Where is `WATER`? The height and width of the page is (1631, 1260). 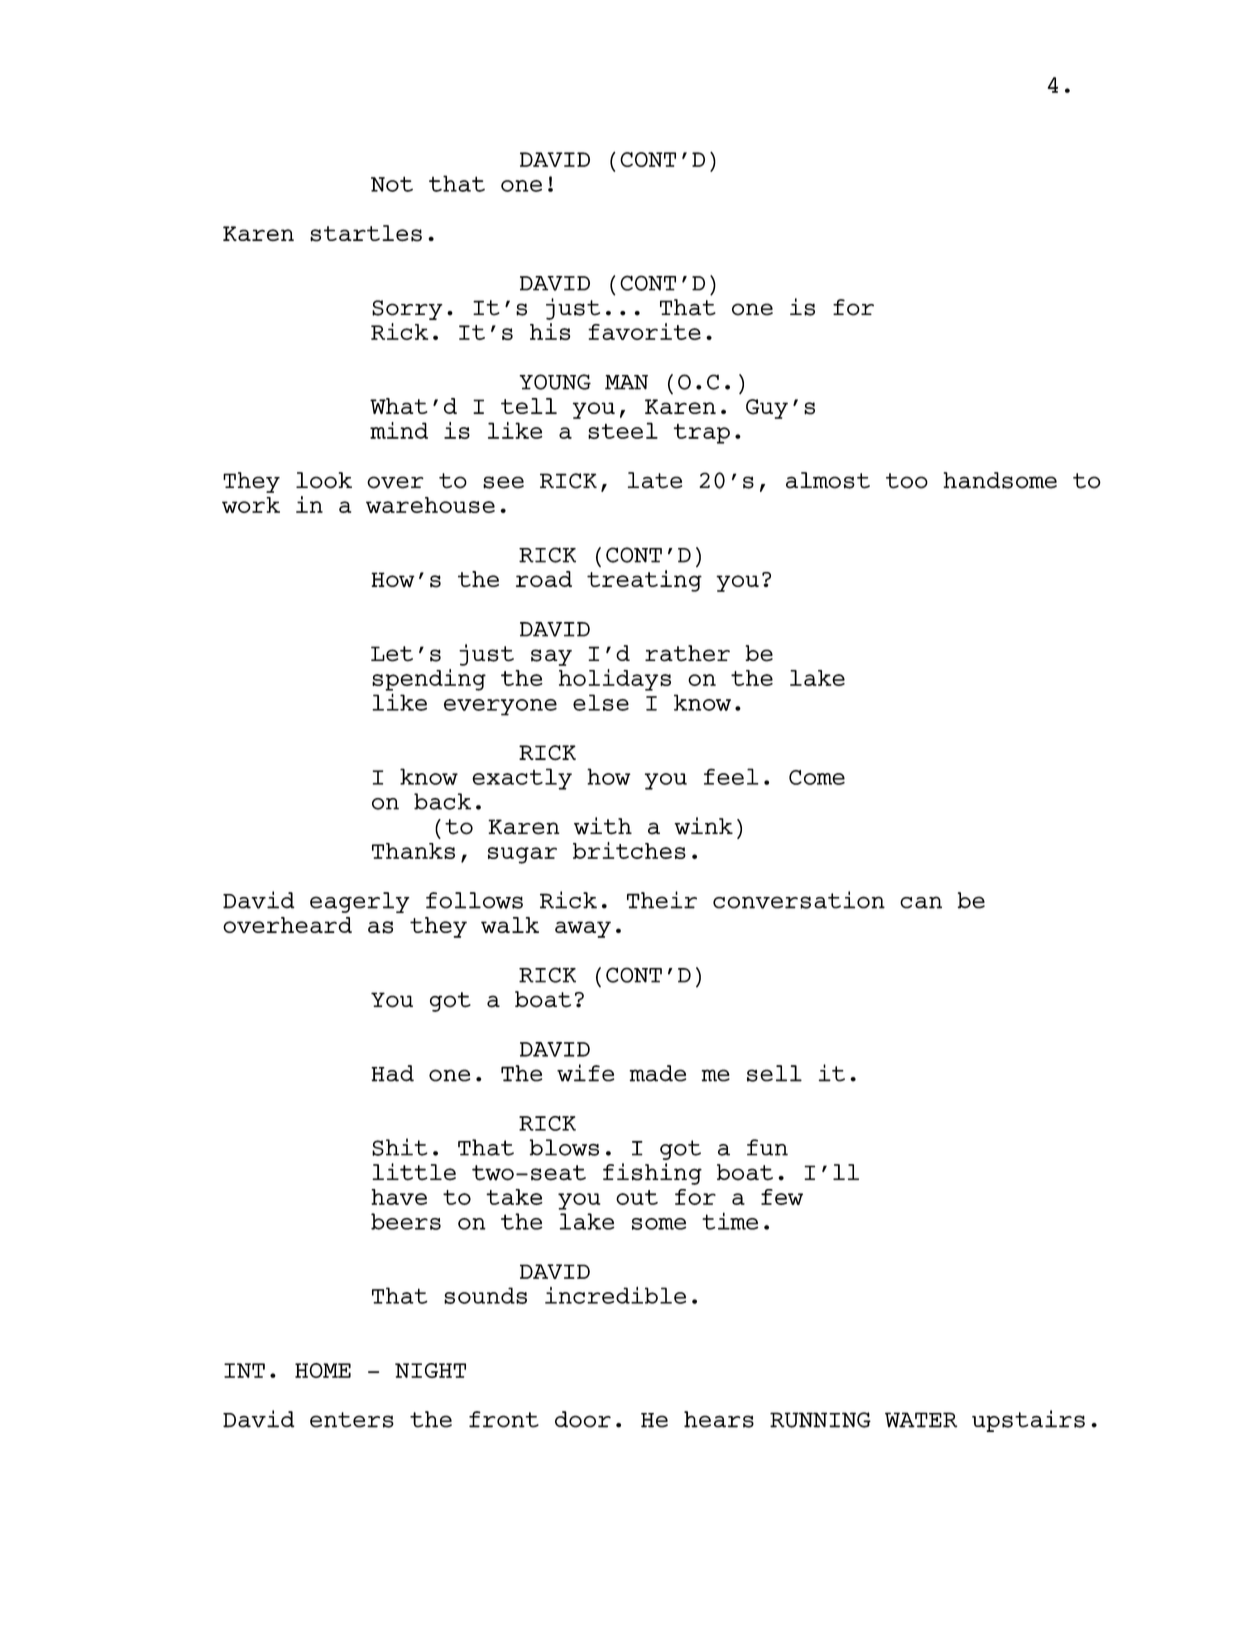
WATER is located at coordinates (921, 1420).
